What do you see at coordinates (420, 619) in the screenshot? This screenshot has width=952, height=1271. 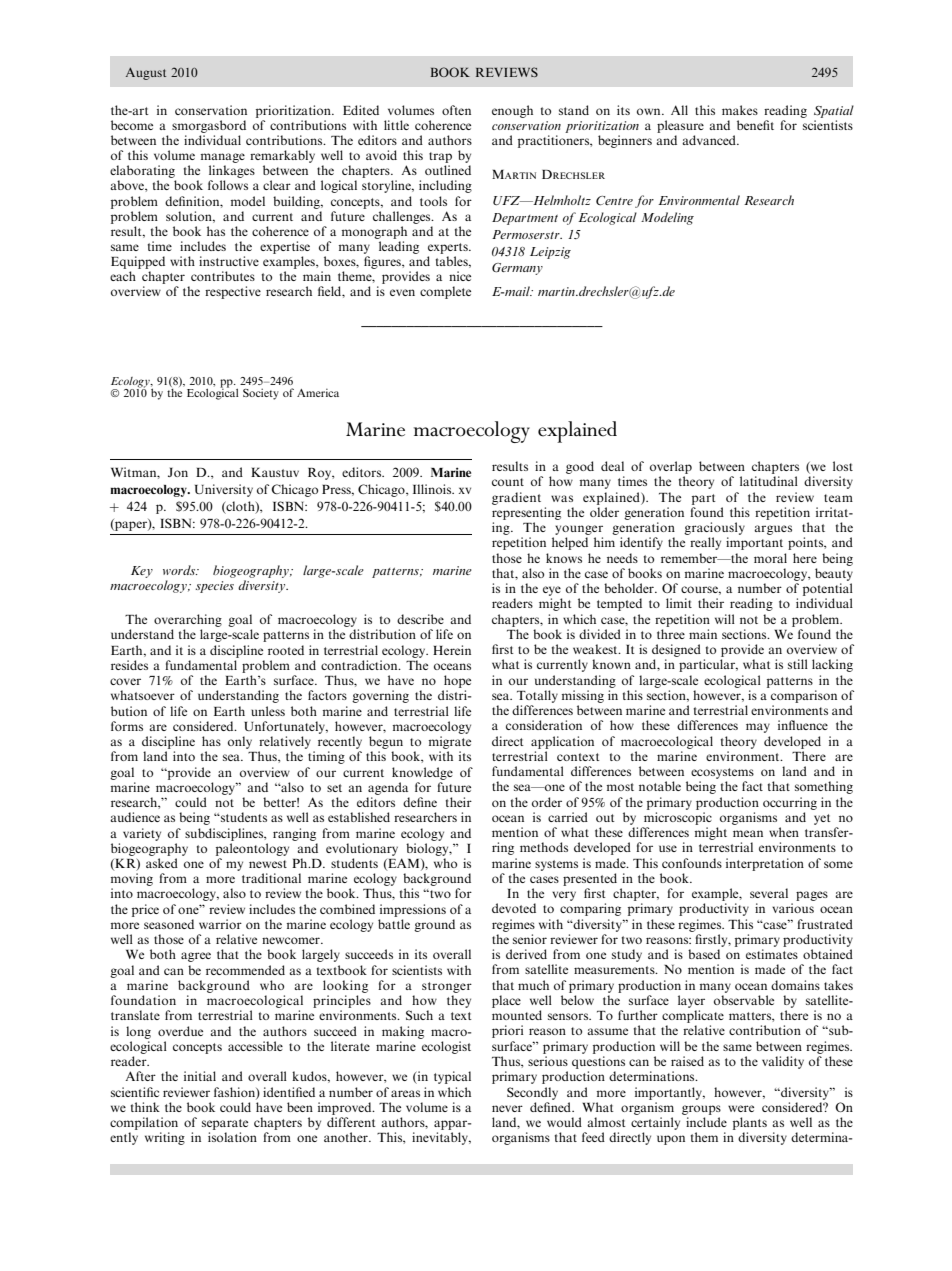 I see `describe` at bounding box center [420, 619].
